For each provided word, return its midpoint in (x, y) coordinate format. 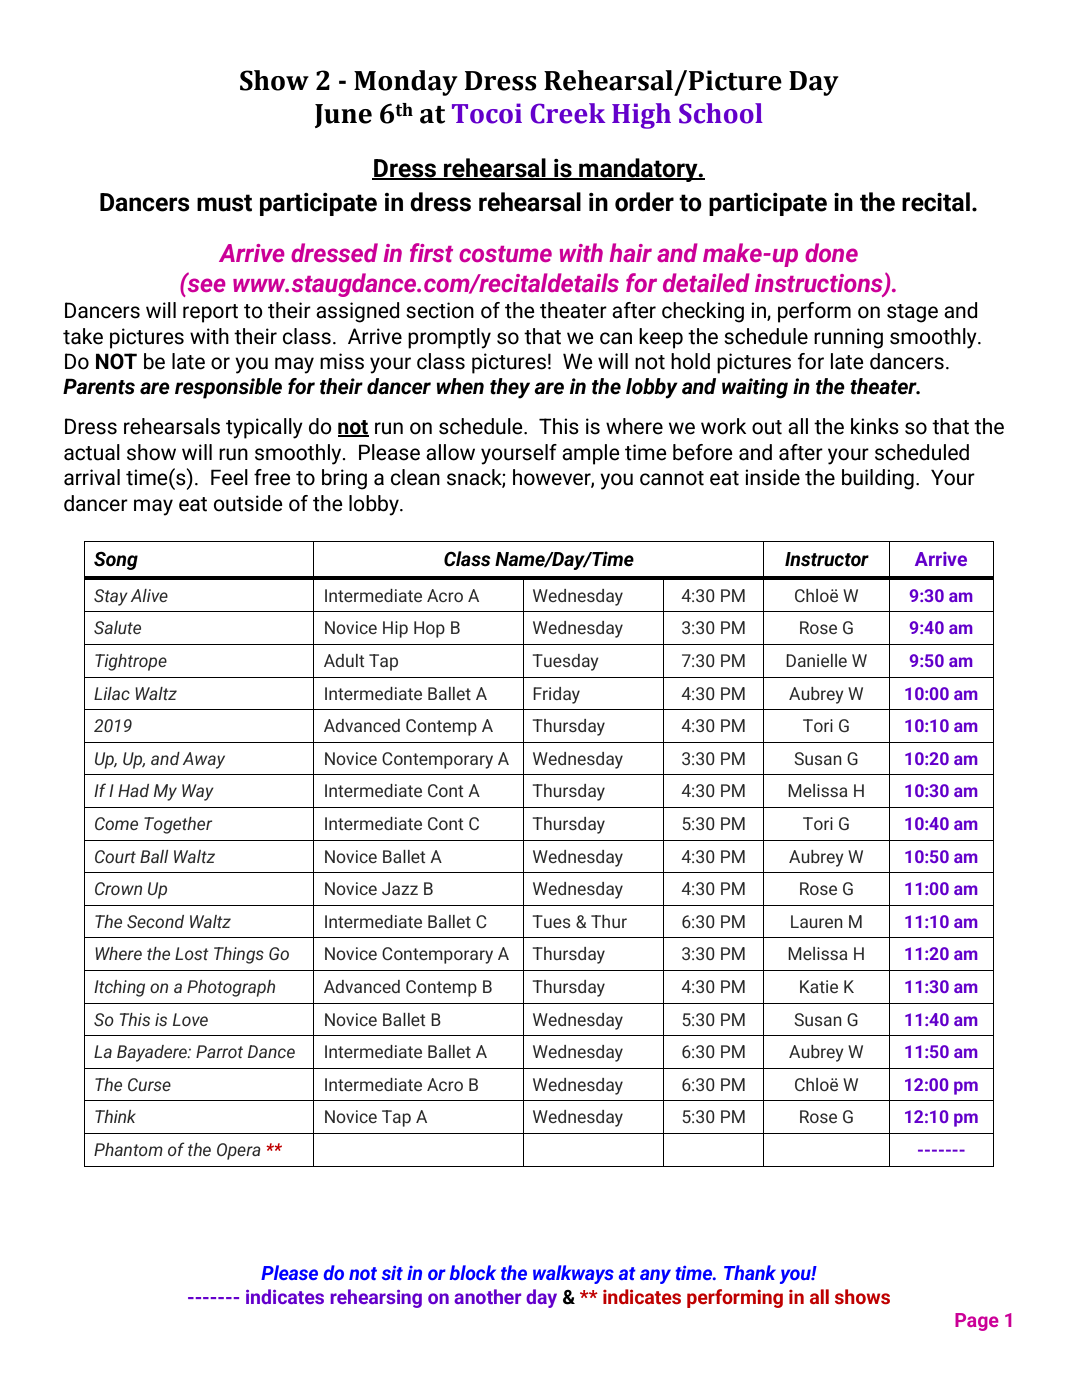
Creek (567, 113)
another (487, 1296)
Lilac (112, 693)
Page (977, 1322)
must (224, 203)
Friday (556, 695)
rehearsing (376, 1298)
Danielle (816, 660)
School (721, 113)
